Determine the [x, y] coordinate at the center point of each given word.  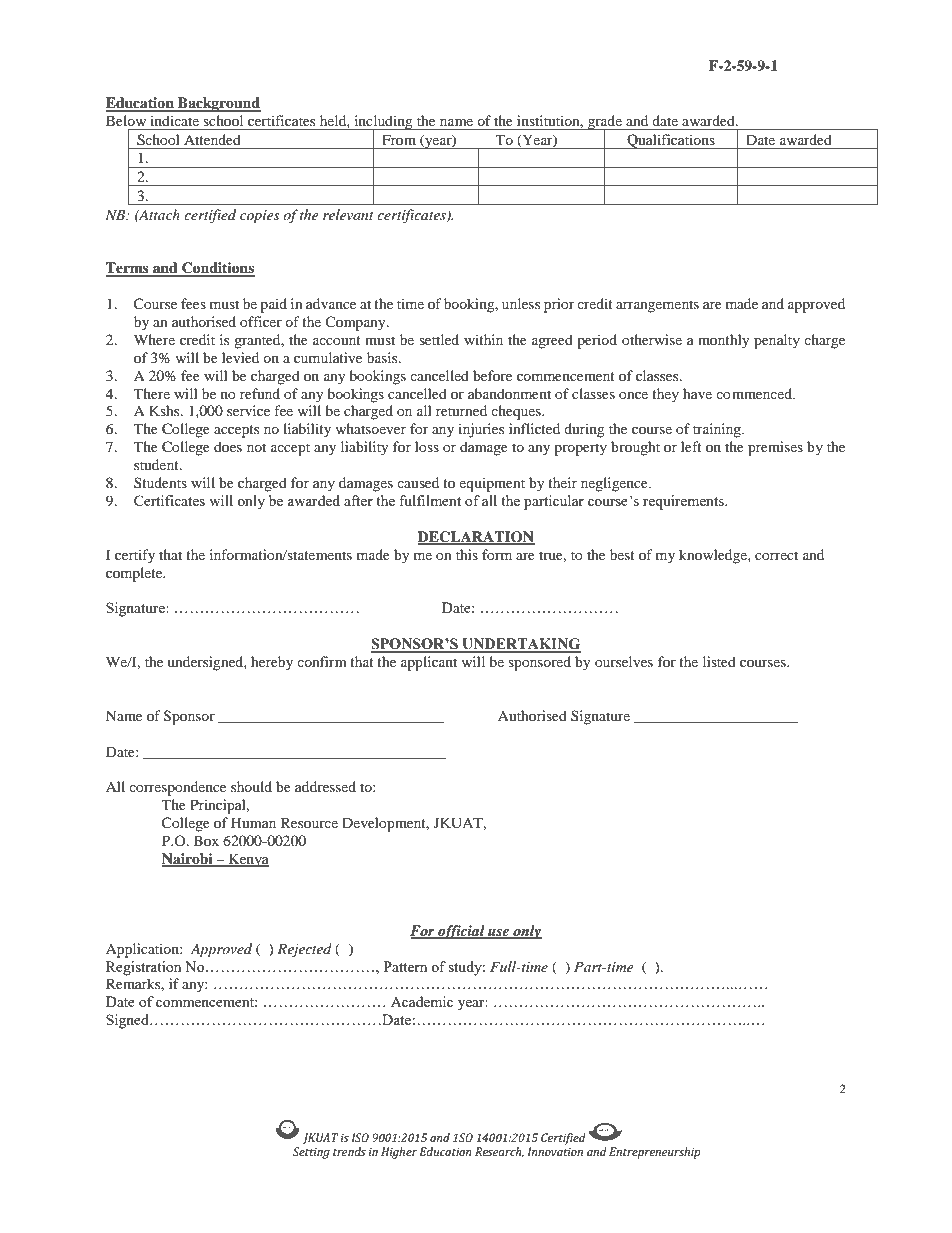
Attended [212, 139]
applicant [429, 663]
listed [719, 661]
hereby [272, 663]
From [399, 139]
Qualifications [671, 141]
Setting [311, 1153]
